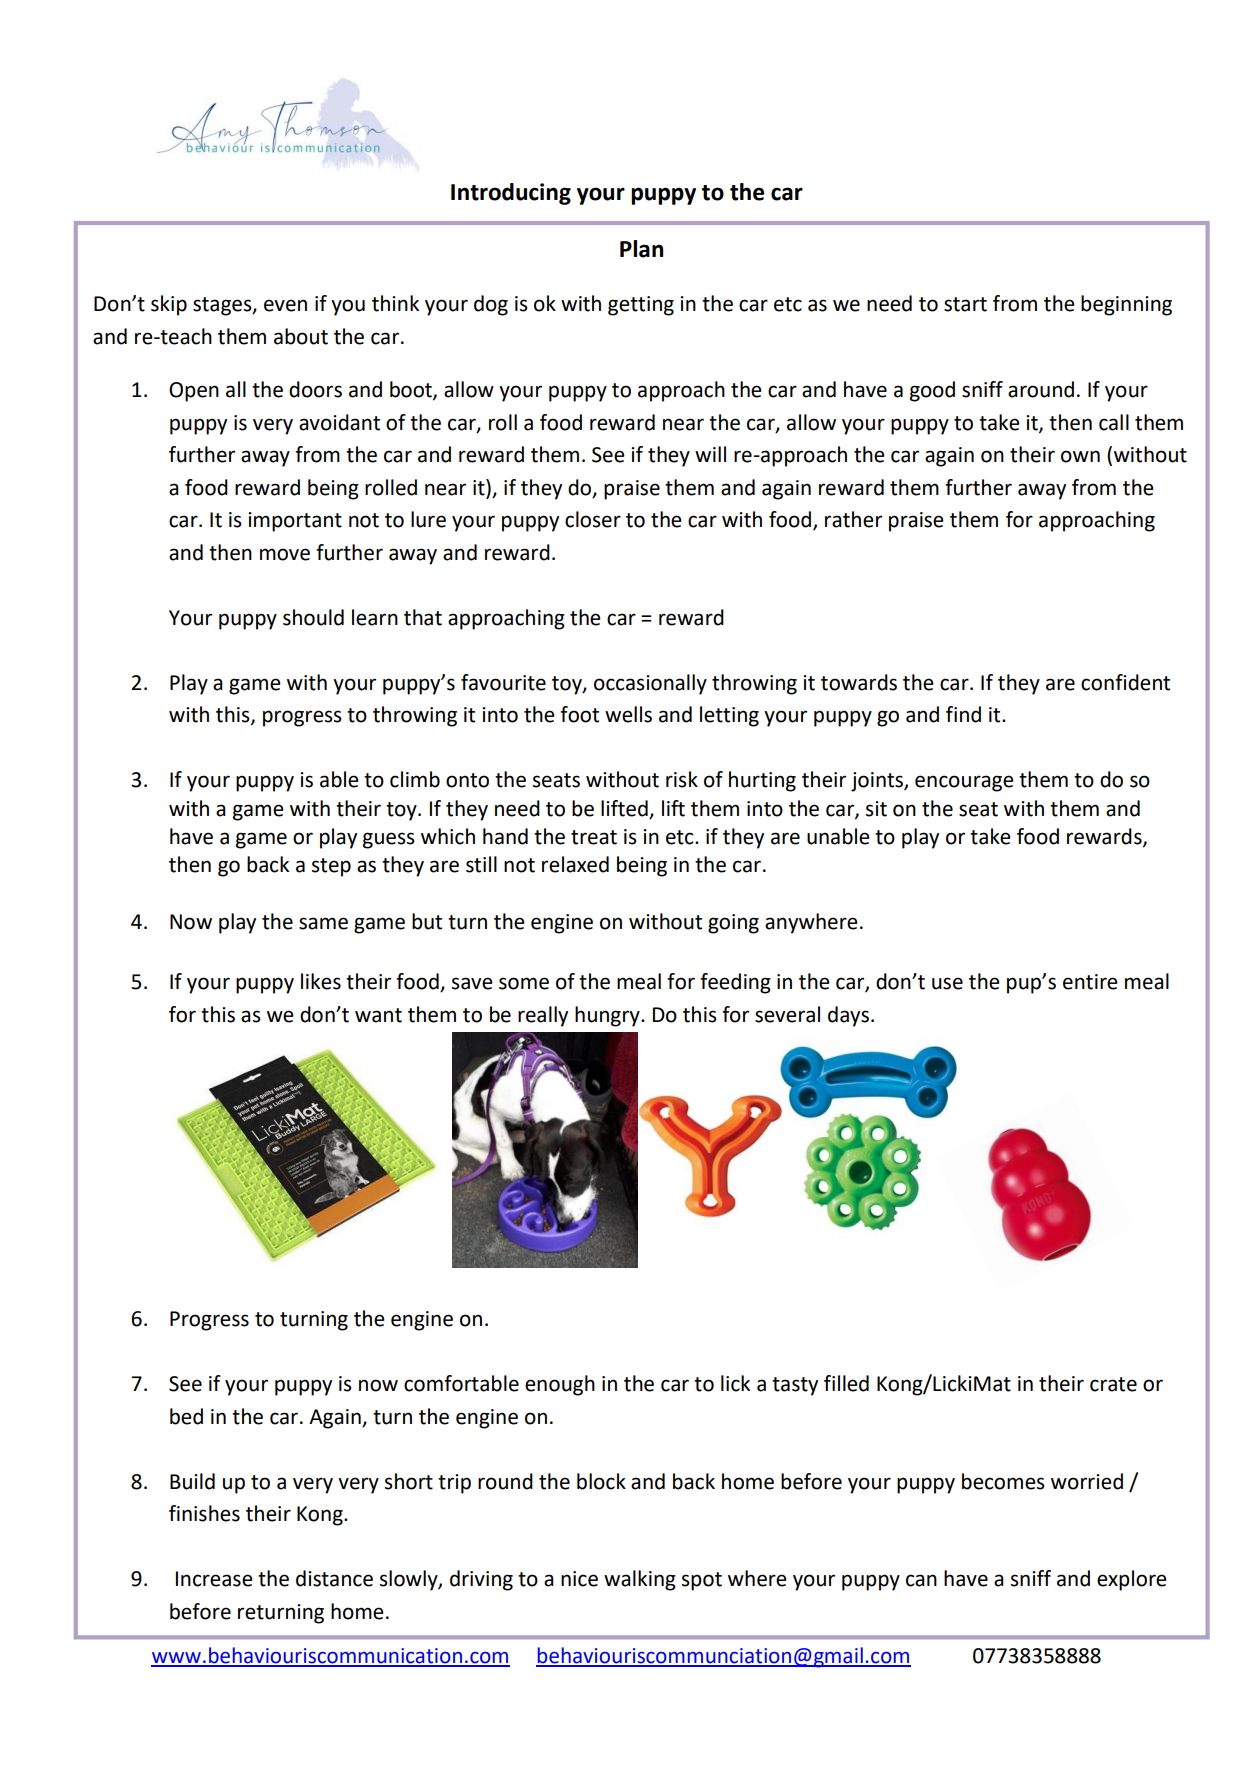 This screenshot has width=1253, height=1772. I want to click on step, so click(331, 867).
